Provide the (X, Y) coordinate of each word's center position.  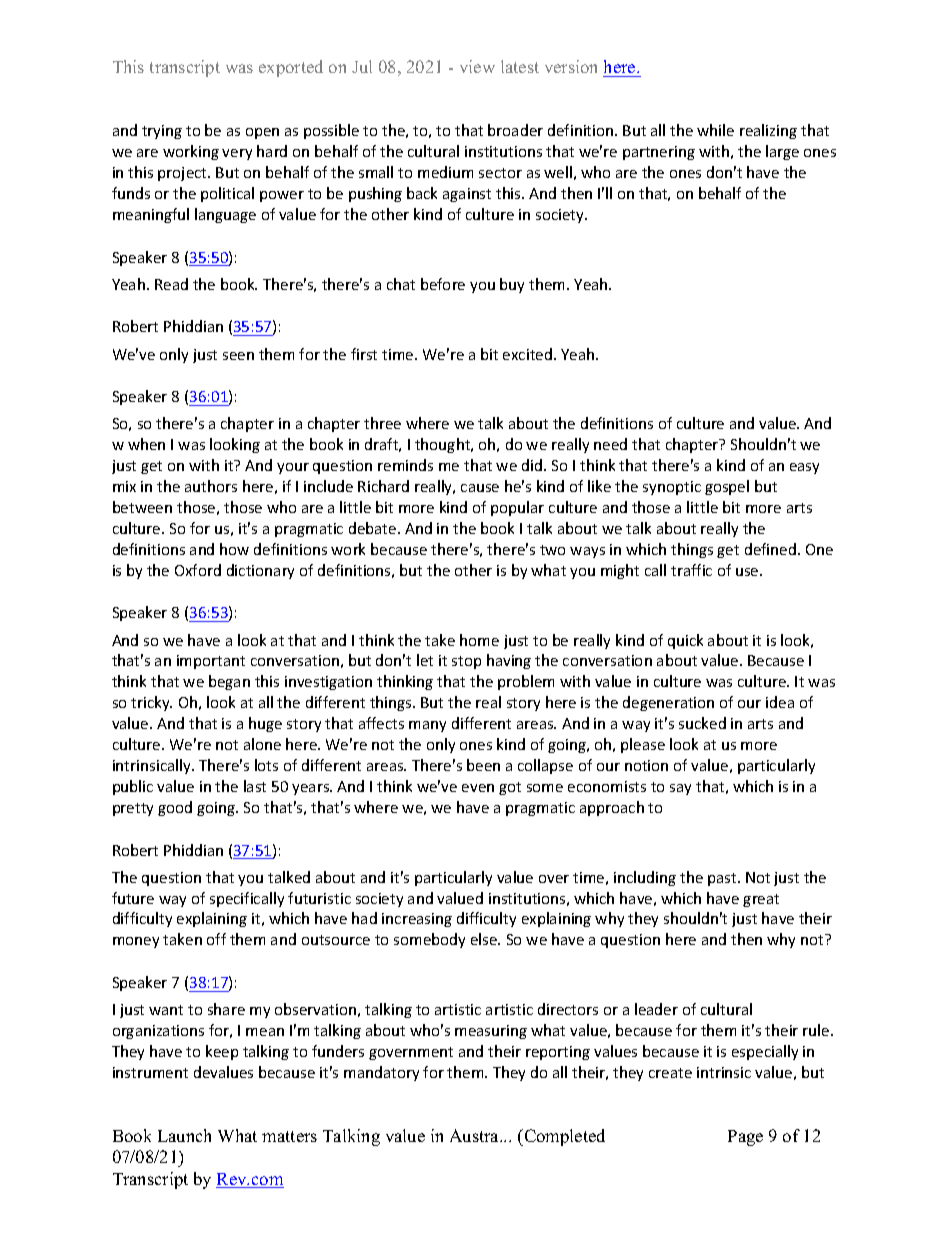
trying (162, 132)
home (479, 640)
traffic (691, 570)
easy (804, 468)
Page (745, 1138)
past (723, 879)
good (175, 808)
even (478, 788)
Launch (184, 1135)
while (715, 130)
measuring (491, 1032)
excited (527, 354)
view (477, 66)
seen (238, 356)
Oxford (198, 570)
